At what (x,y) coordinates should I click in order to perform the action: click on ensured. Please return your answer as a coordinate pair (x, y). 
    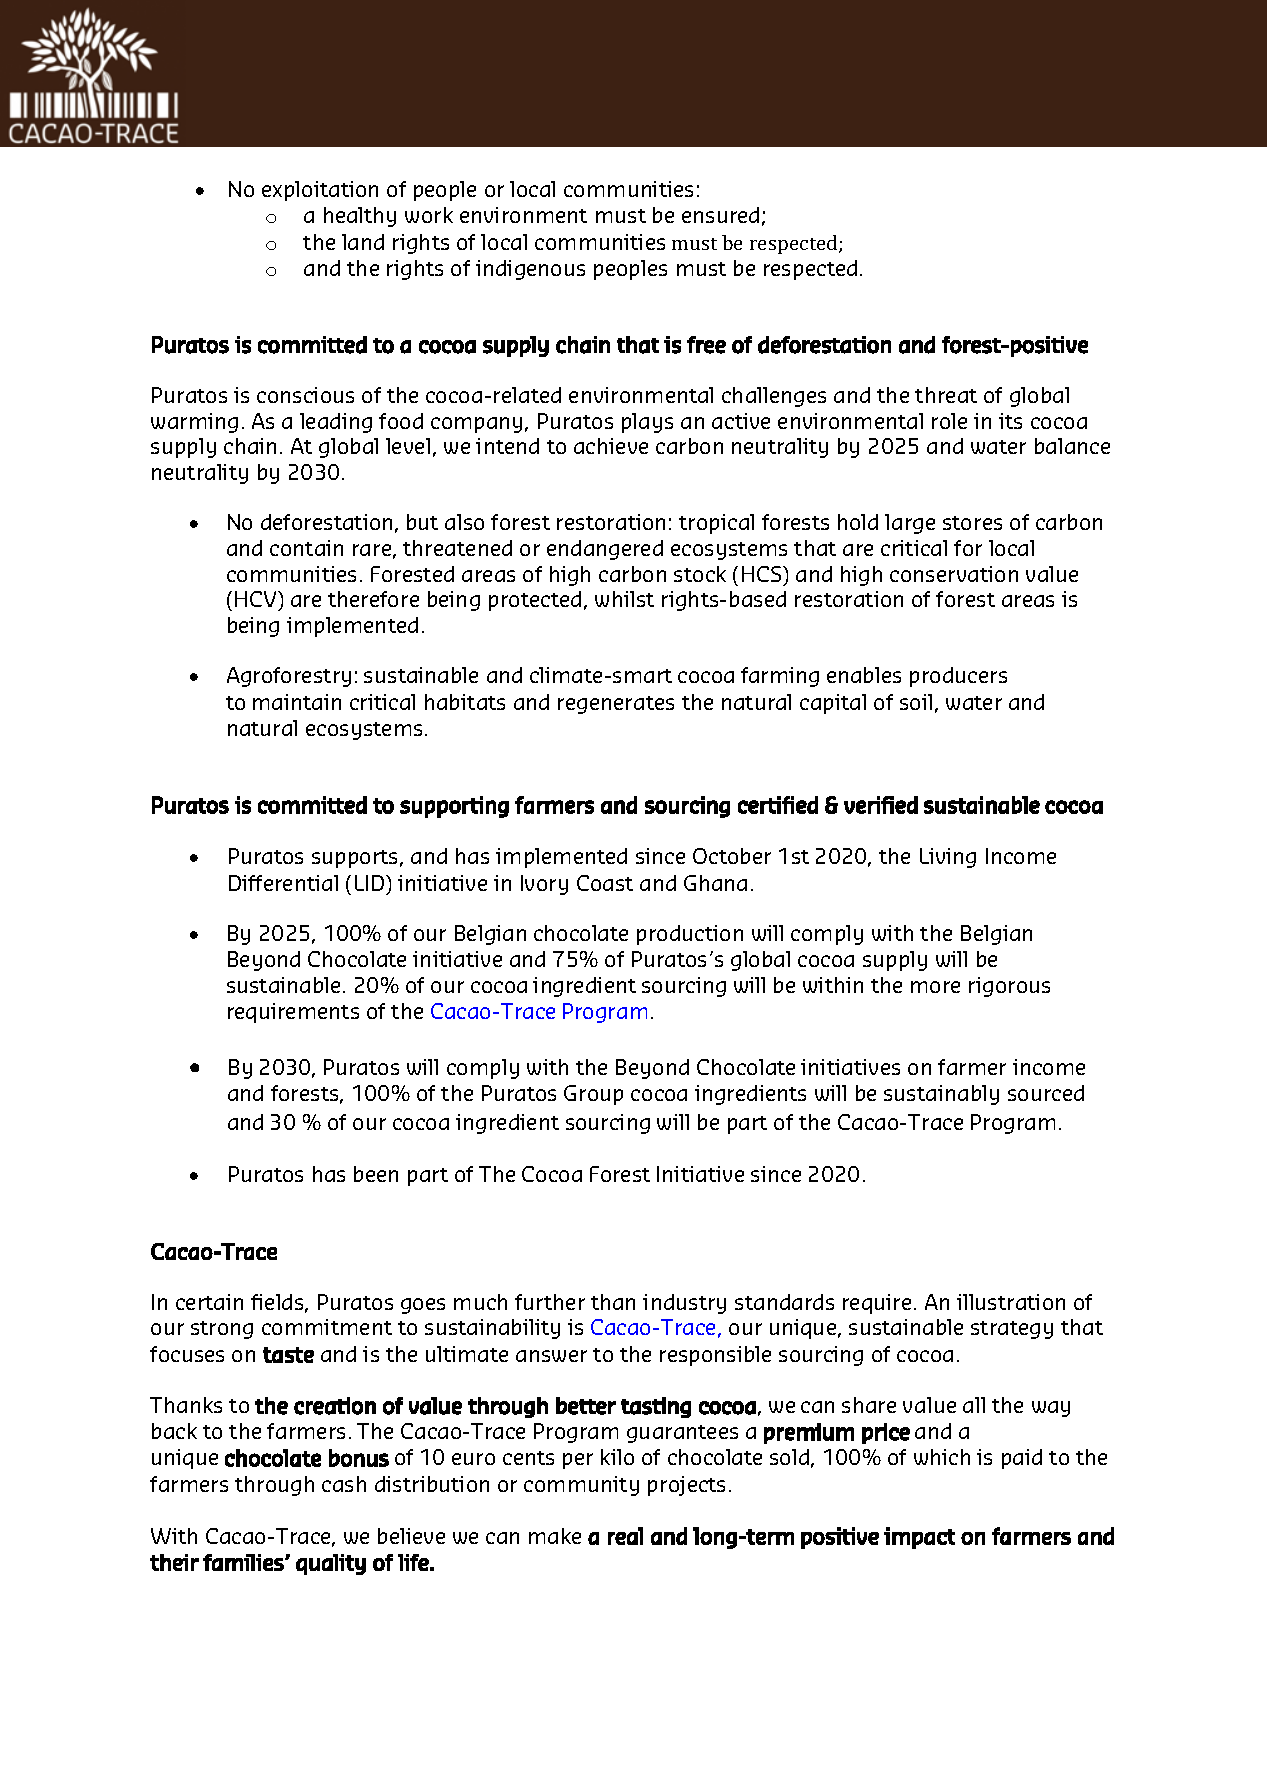
    Looking at the image, I should click on (720, 215).
